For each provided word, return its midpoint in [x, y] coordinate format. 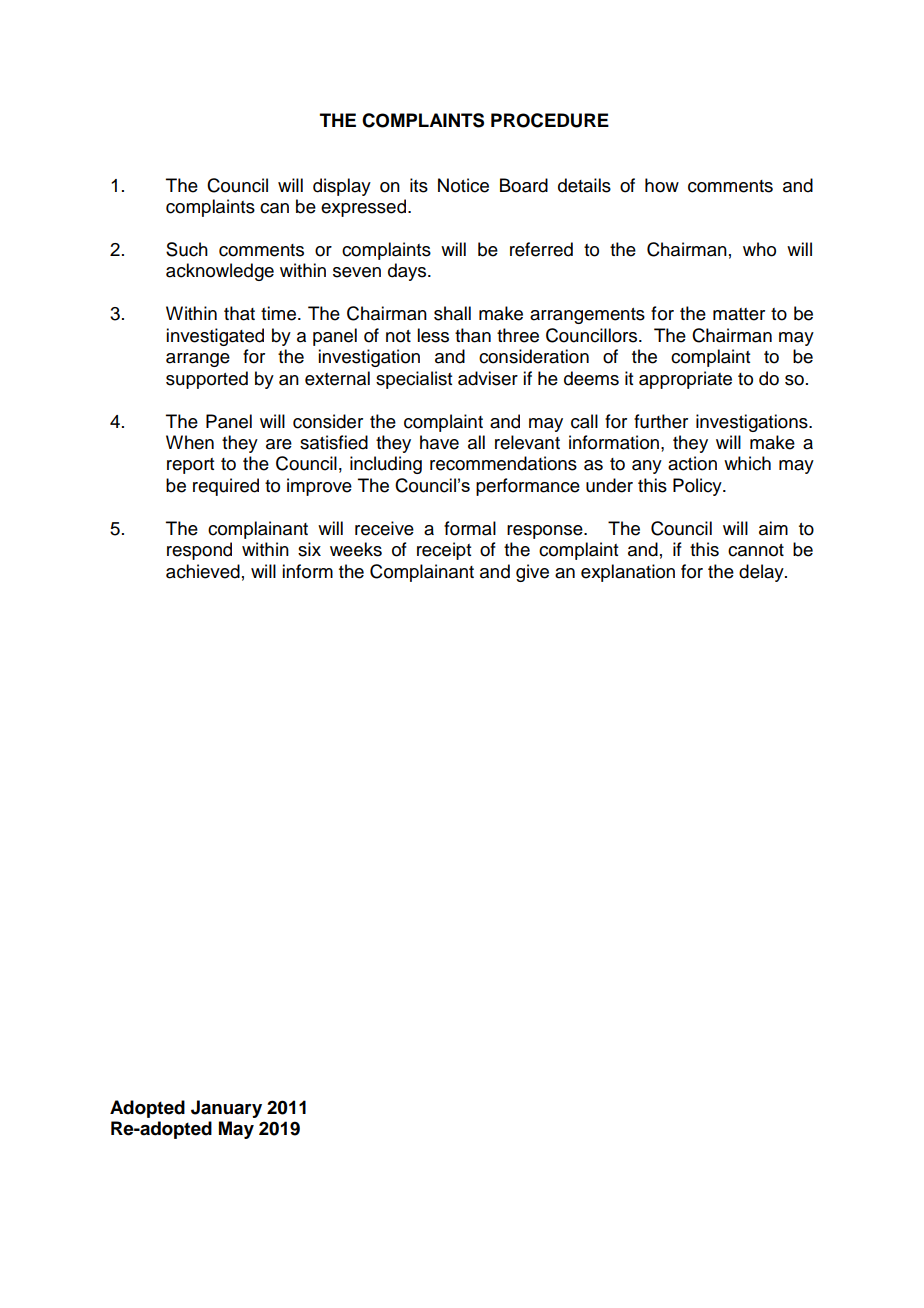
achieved [203, 571]
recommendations [503, 463]
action [692, 463]
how [662, 185]
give [532, 573]
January [226, 1109]
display [342, 187]
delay [762, 573]
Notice [463, 185]
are [279, 444]
